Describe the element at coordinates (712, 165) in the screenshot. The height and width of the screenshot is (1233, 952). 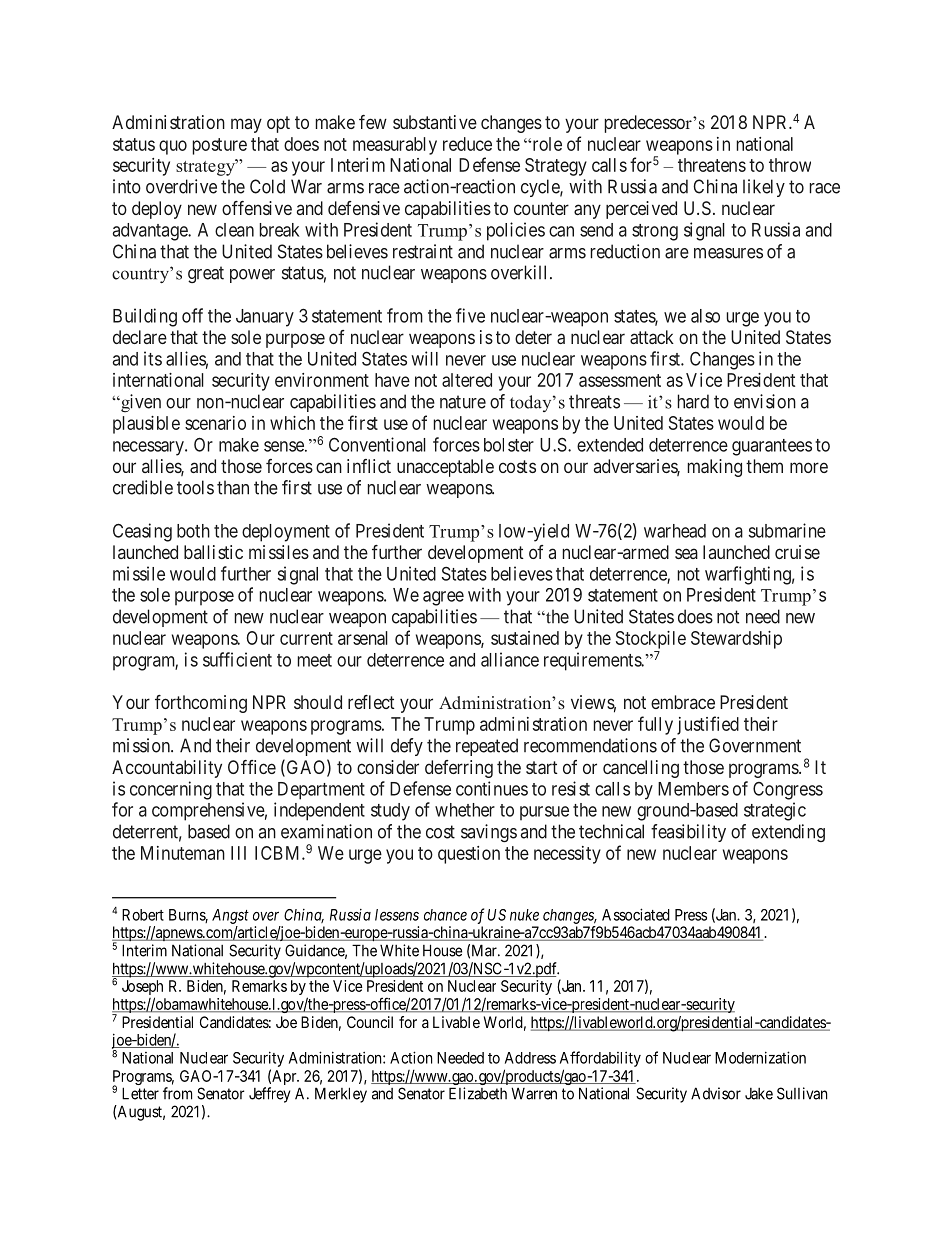
I see `threatens` at that location.
